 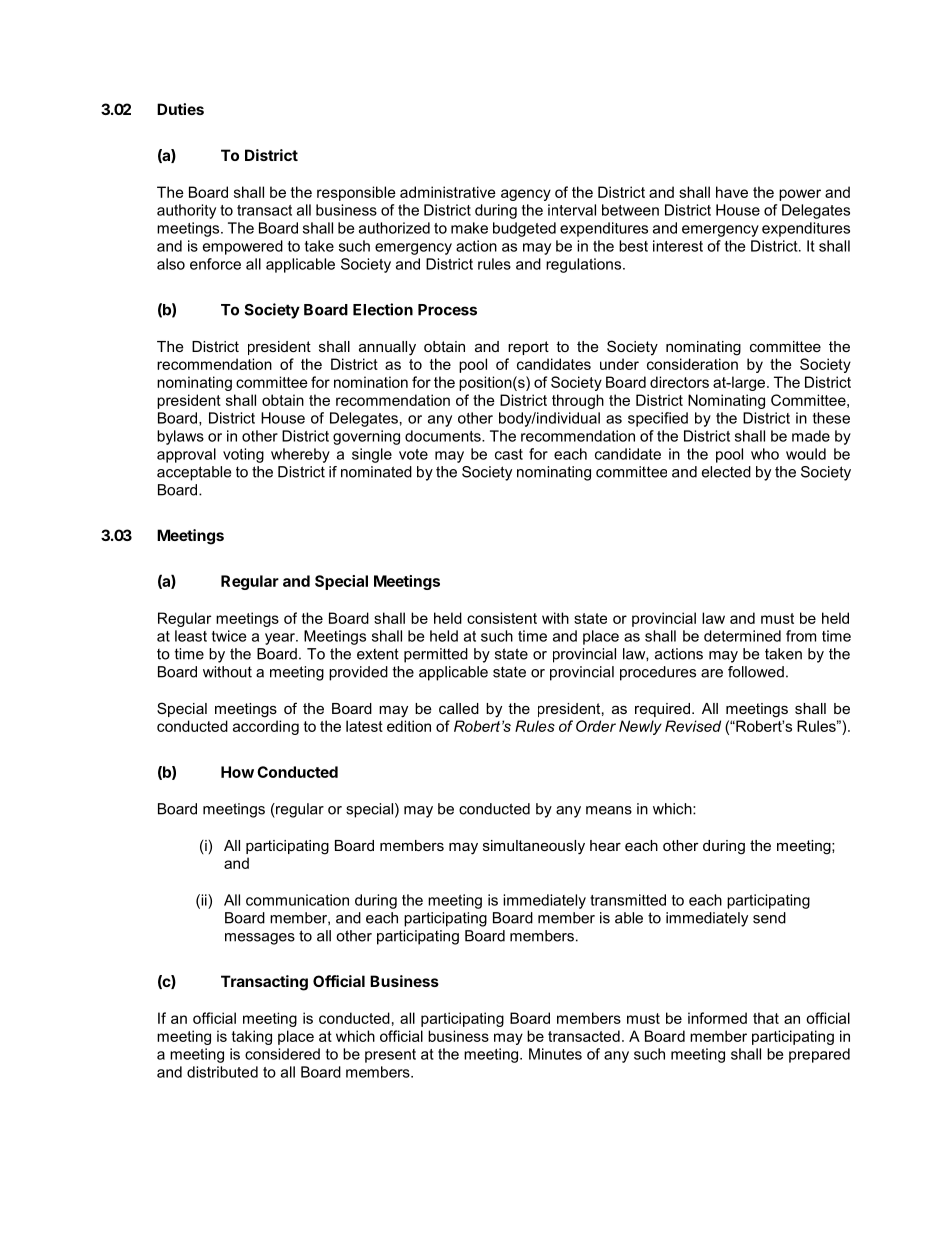 What do you see at coordinates (526, 195) in the screenshot?
I see `agency` at bounding box center [526, 195].
